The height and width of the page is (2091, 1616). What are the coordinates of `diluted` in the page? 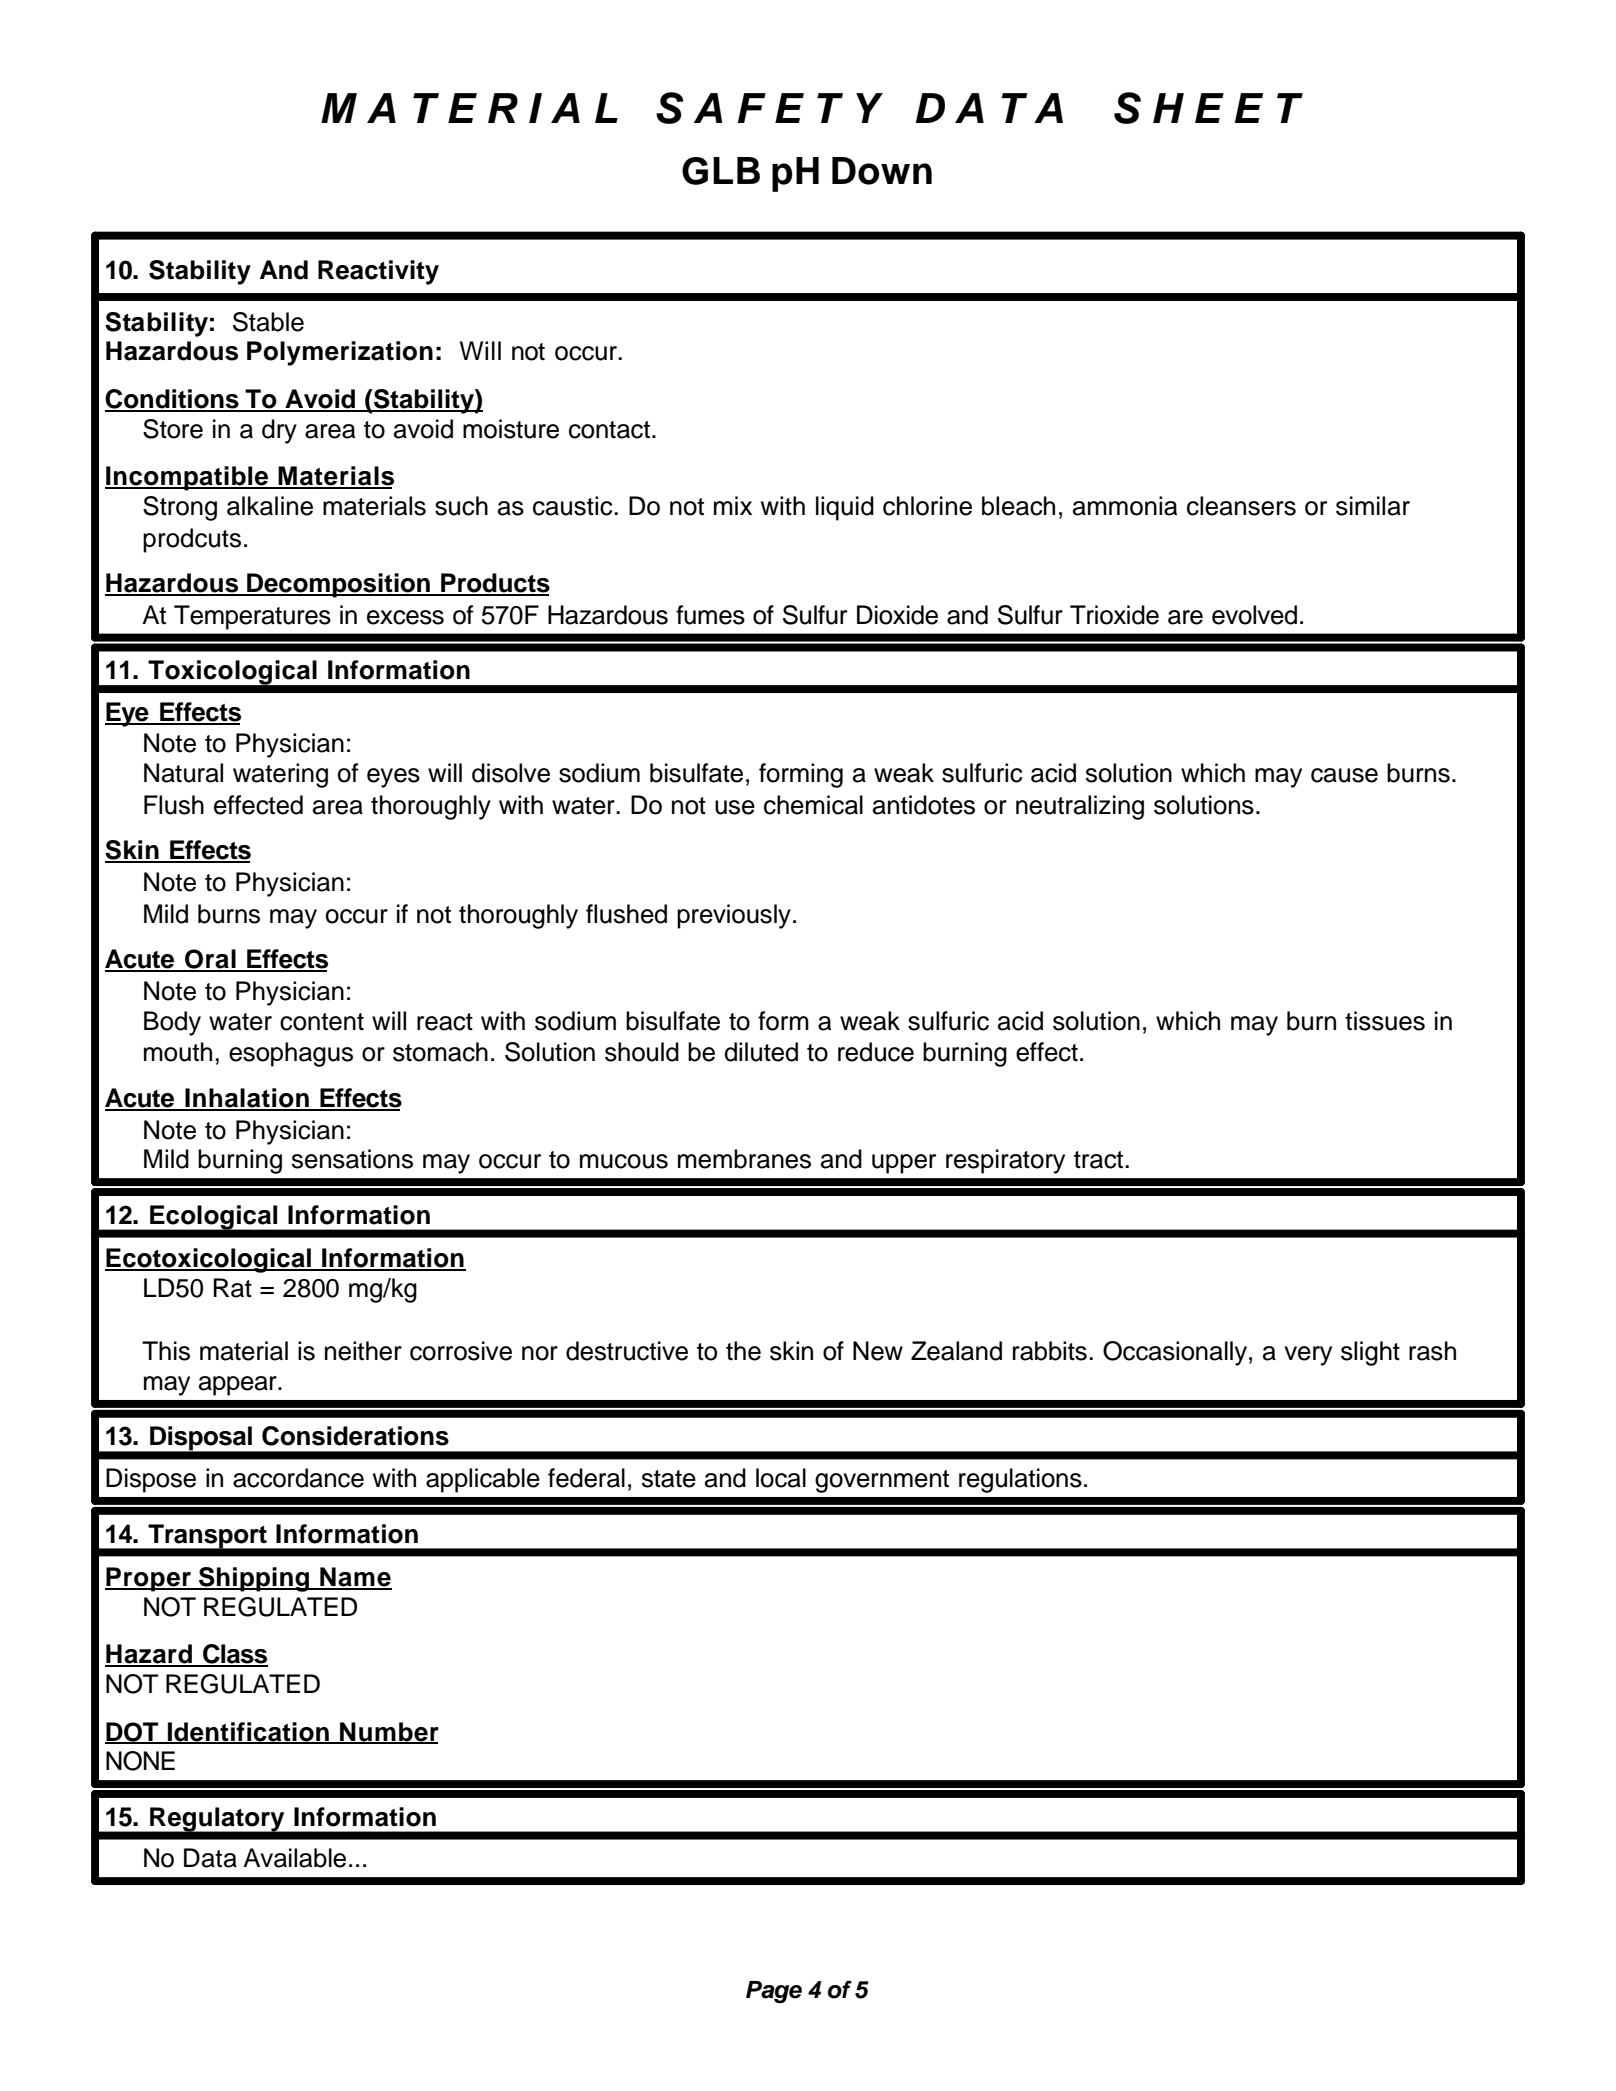 It's located at (761, 1052).
